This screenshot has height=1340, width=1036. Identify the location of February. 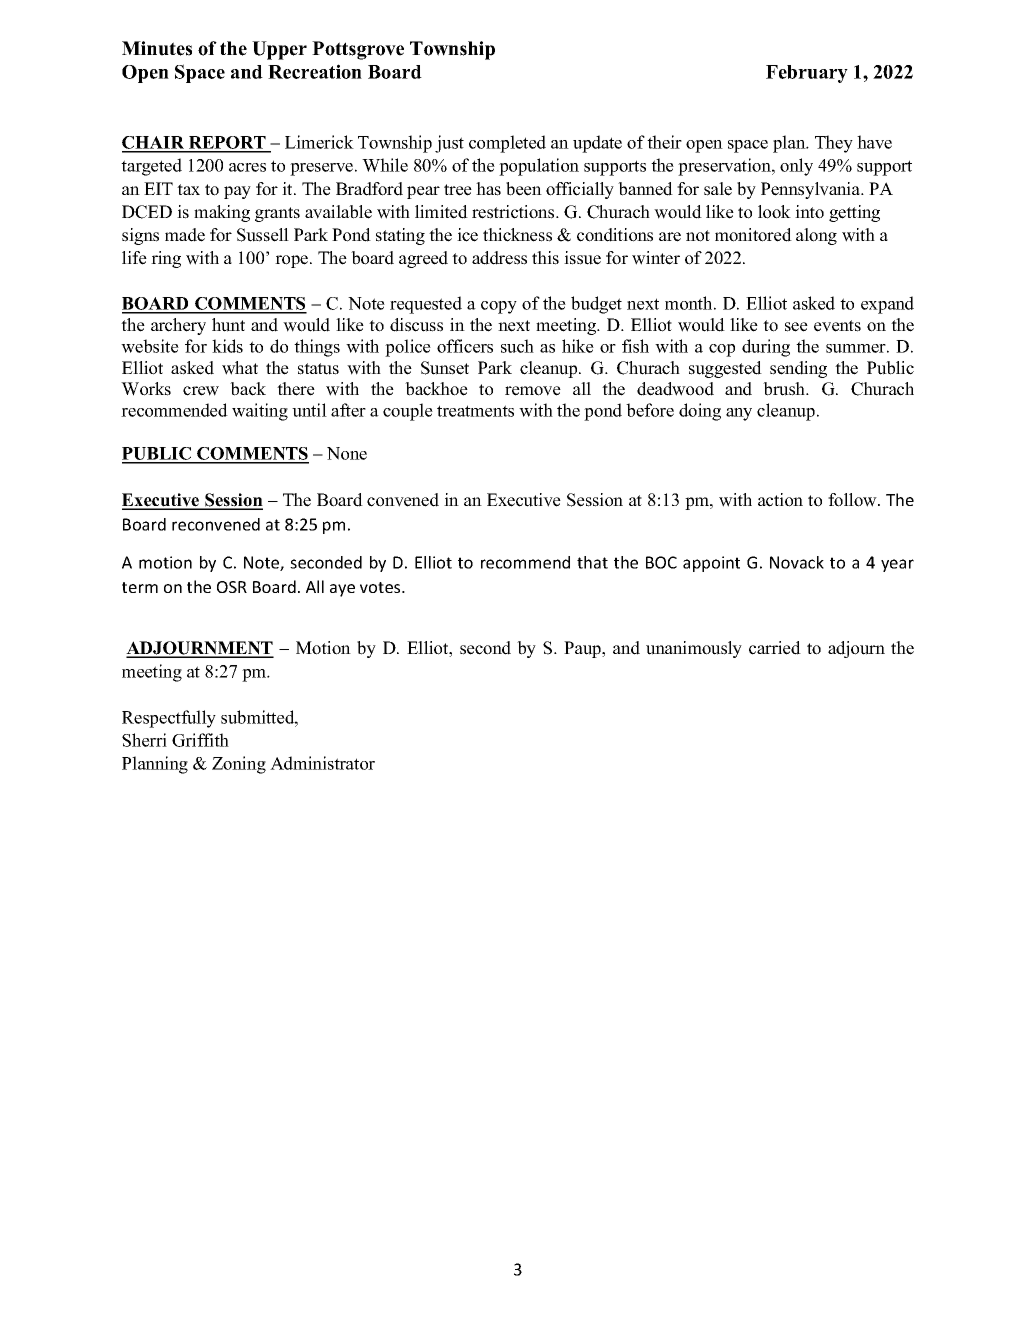
(807, 74).
